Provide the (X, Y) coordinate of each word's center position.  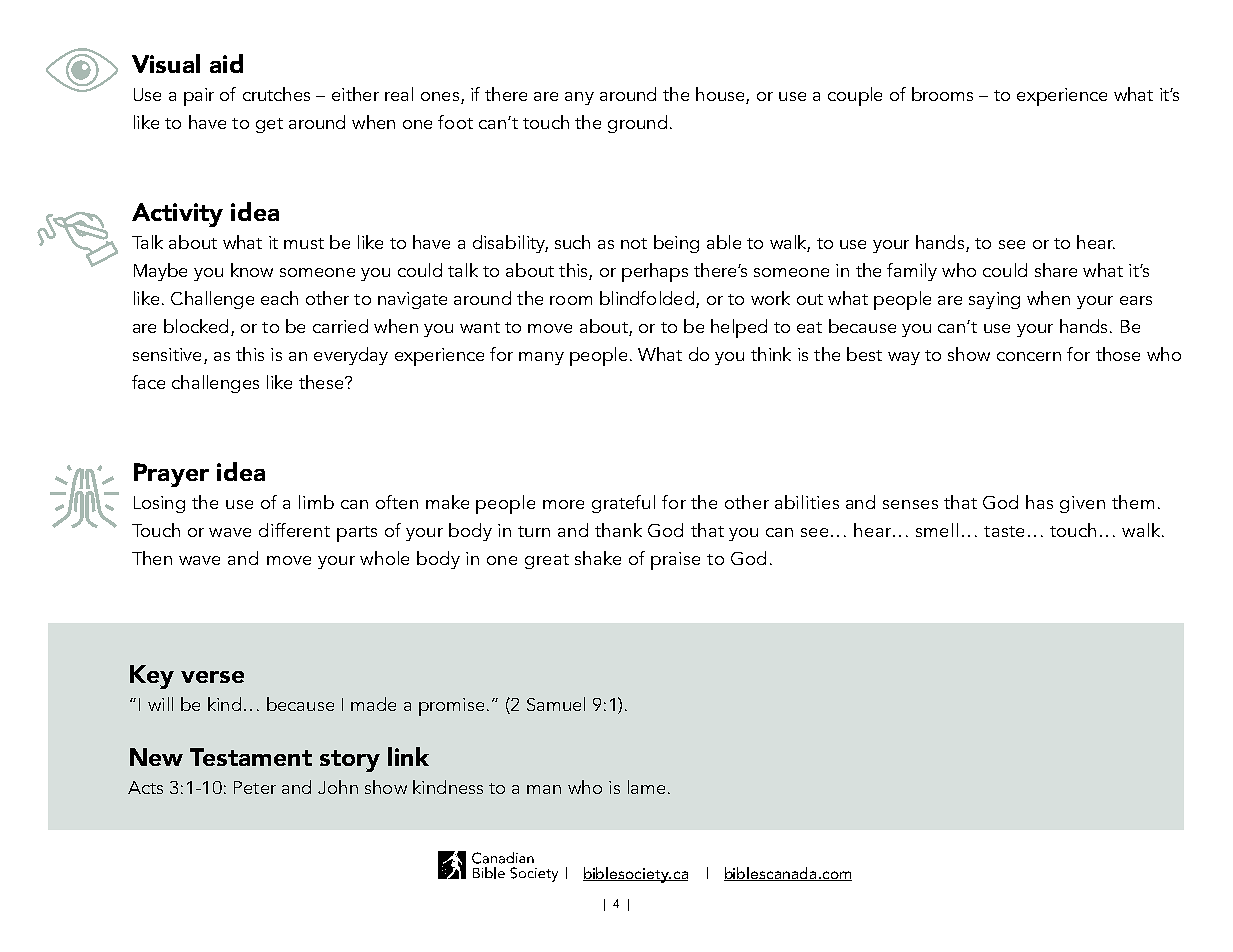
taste (1004, 531)
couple (855, 96)
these (322, 382)
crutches (276, 94)
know (252, 270)
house (721, 95)
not (634, 243)
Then (152, 558)
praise (675, 561)
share (1056, 270)
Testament (251, 757)
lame (646, 787)
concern (1029, 356)
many (541, 358)
